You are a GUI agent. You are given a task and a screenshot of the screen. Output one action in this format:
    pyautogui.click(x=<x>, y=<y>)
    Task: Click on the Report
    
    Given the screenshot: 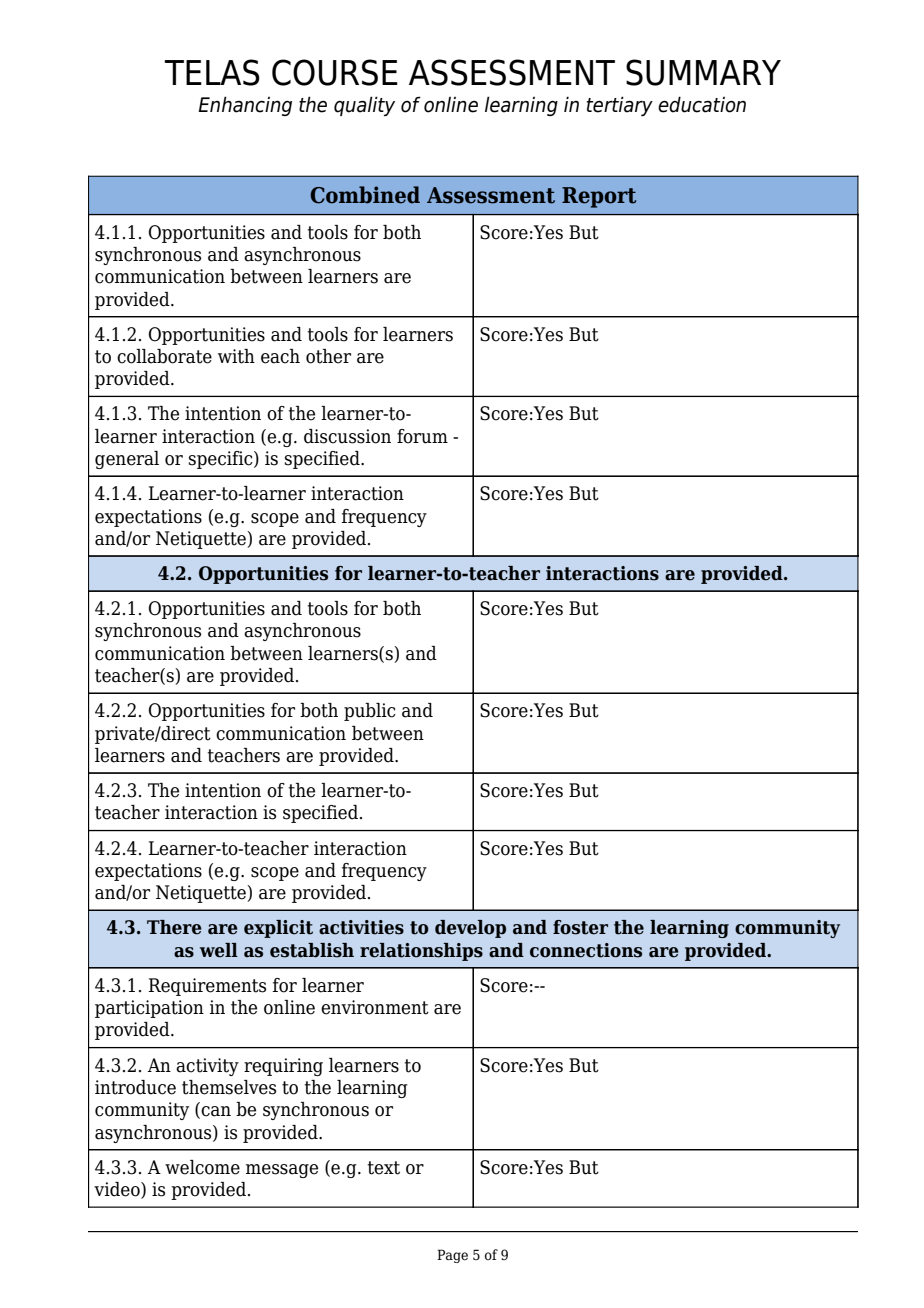 What is the action you would take?
    pyautogui.click(x=599, y=197)
